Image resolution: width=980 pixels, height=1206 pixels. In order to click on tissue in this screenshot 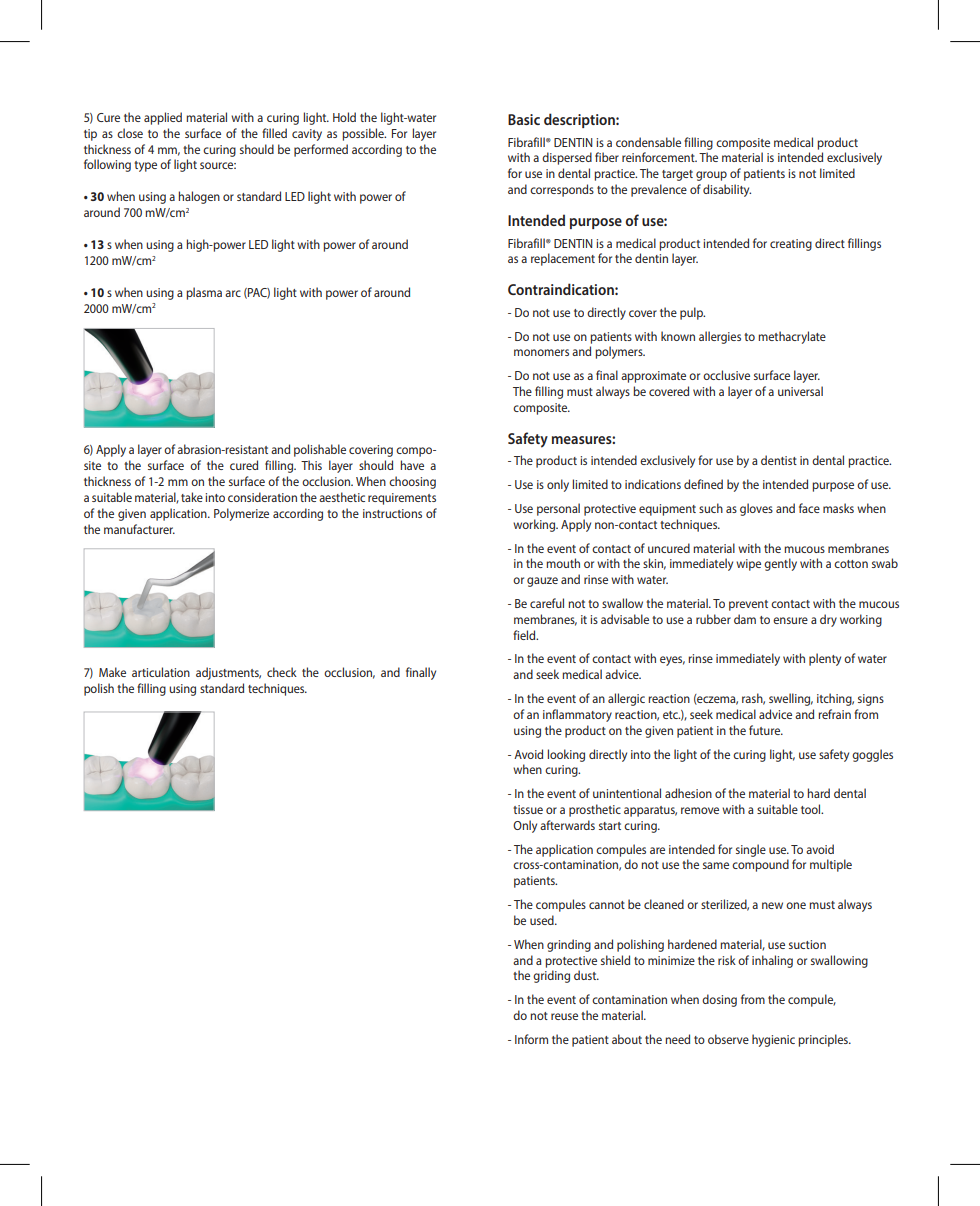, I will do `click(528, 809)`.
